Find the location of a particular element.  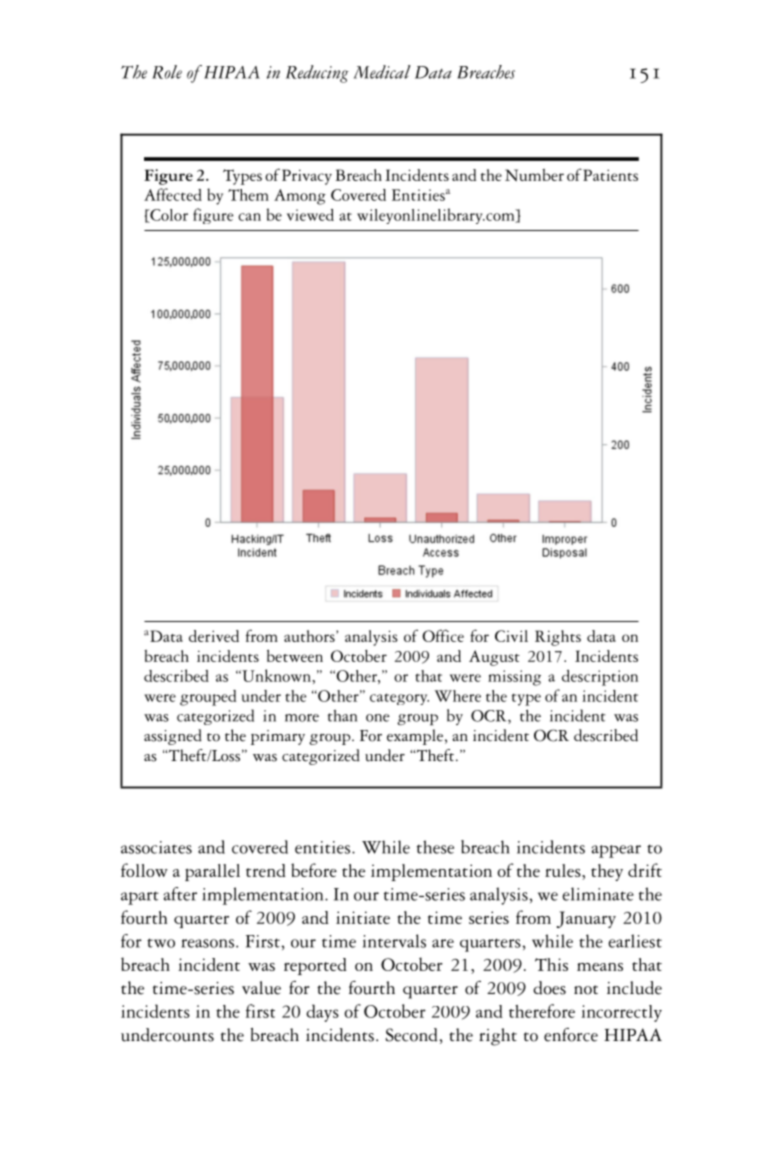

Role is located at coordinates (167, 72).
